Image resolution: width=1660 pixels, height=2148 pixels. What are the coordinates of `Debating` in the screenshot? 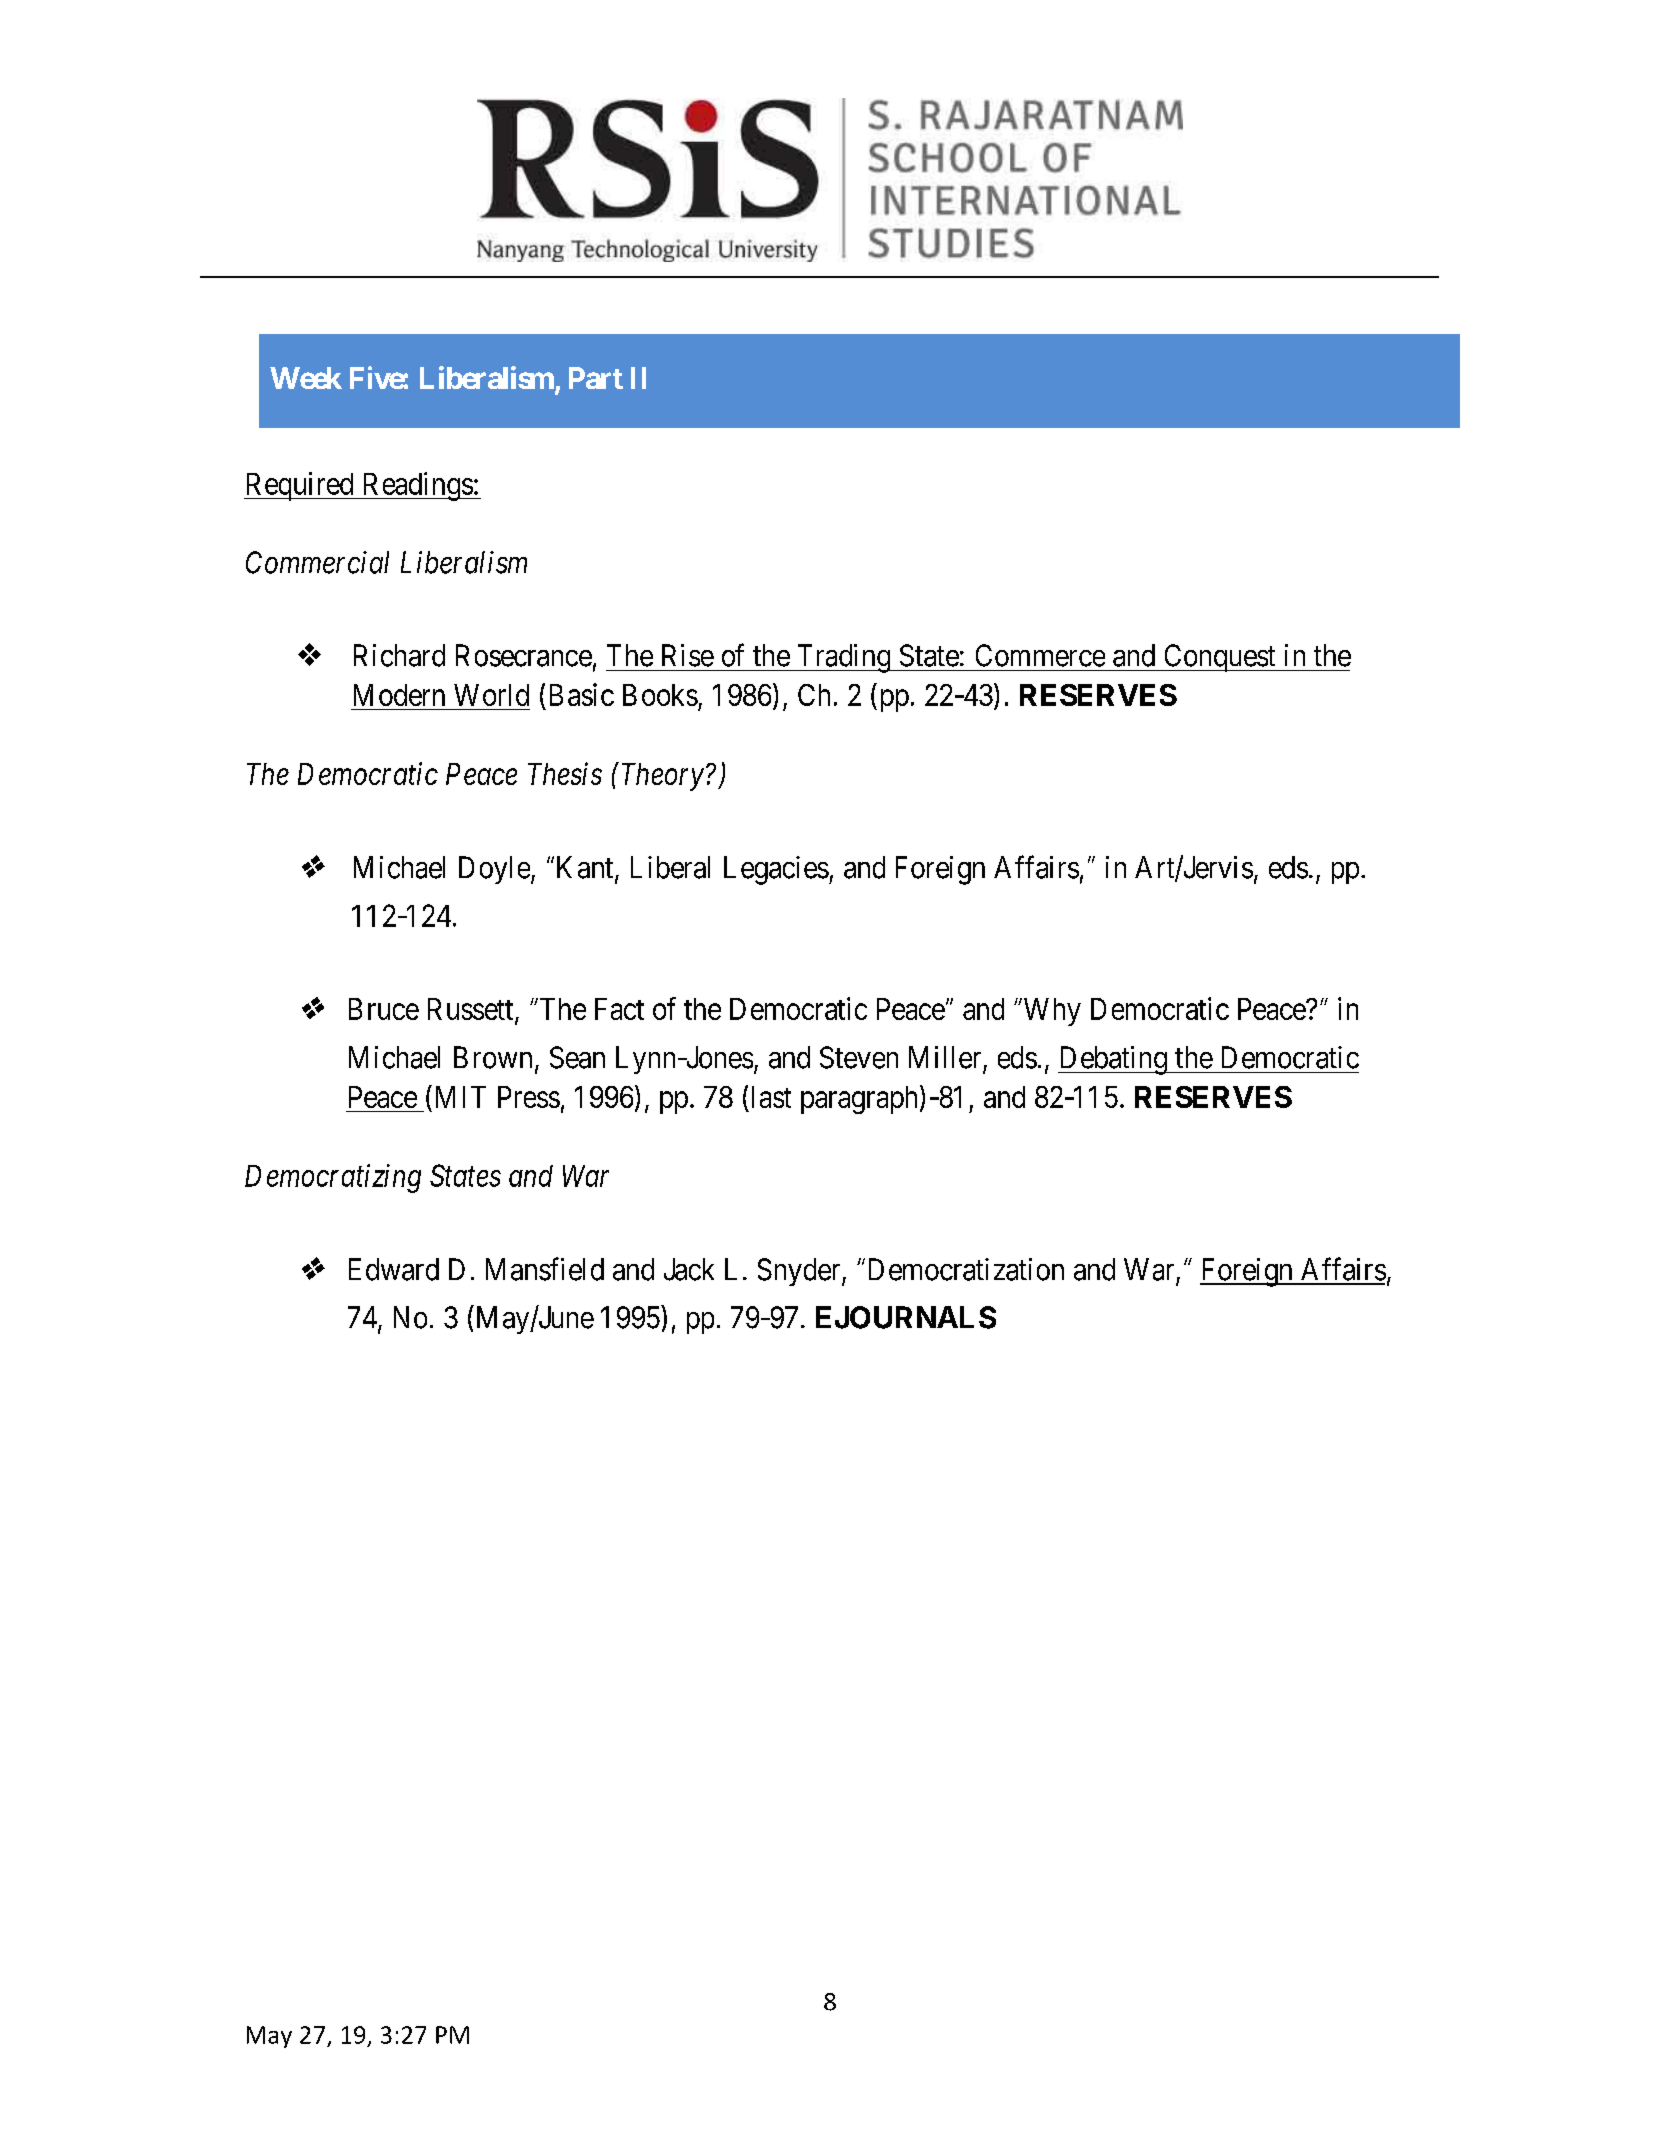 It's located at (1113, 1060).
